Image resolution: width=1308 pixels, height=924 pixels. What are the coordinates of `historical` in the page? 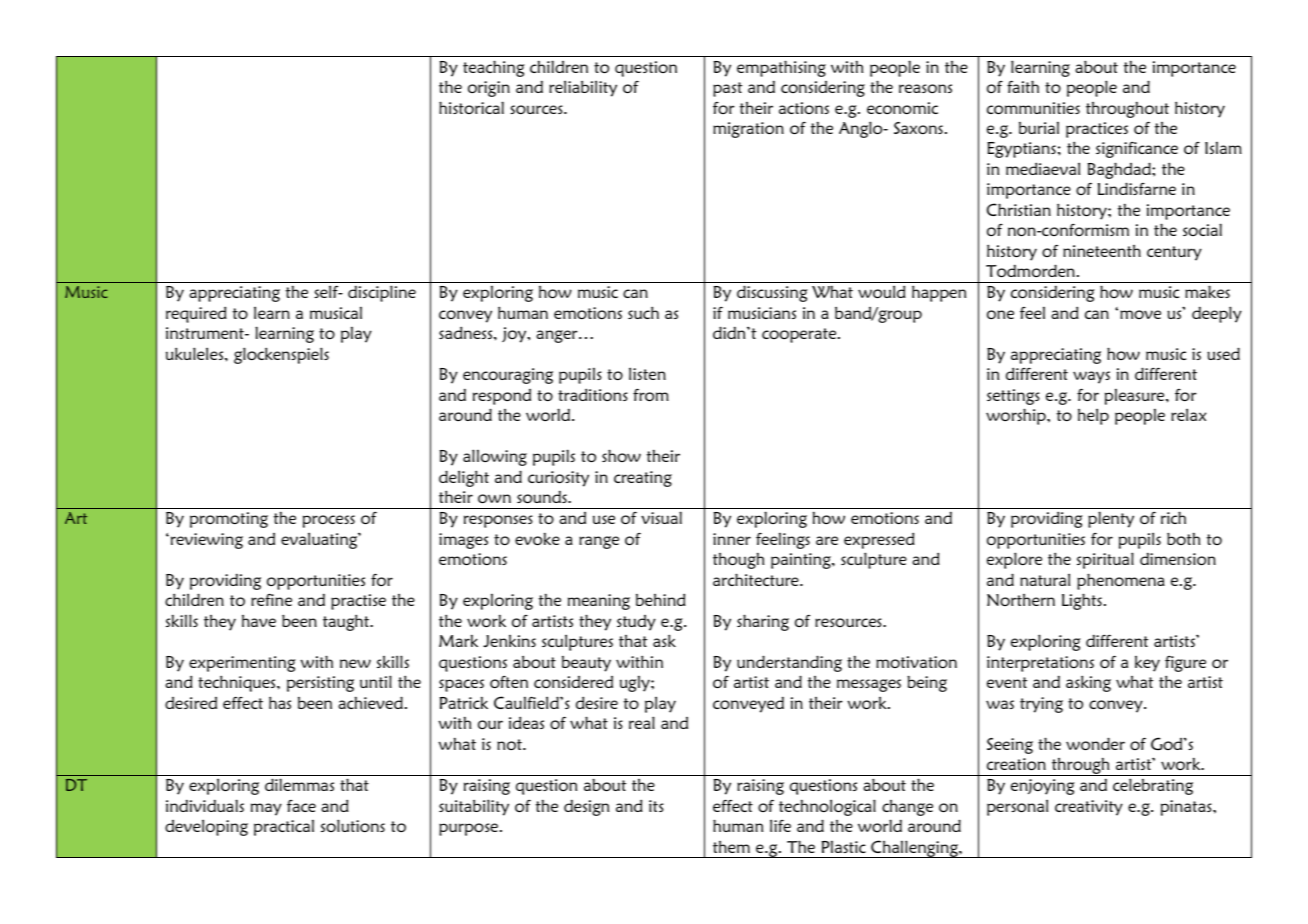 It's located at (471, 107).
